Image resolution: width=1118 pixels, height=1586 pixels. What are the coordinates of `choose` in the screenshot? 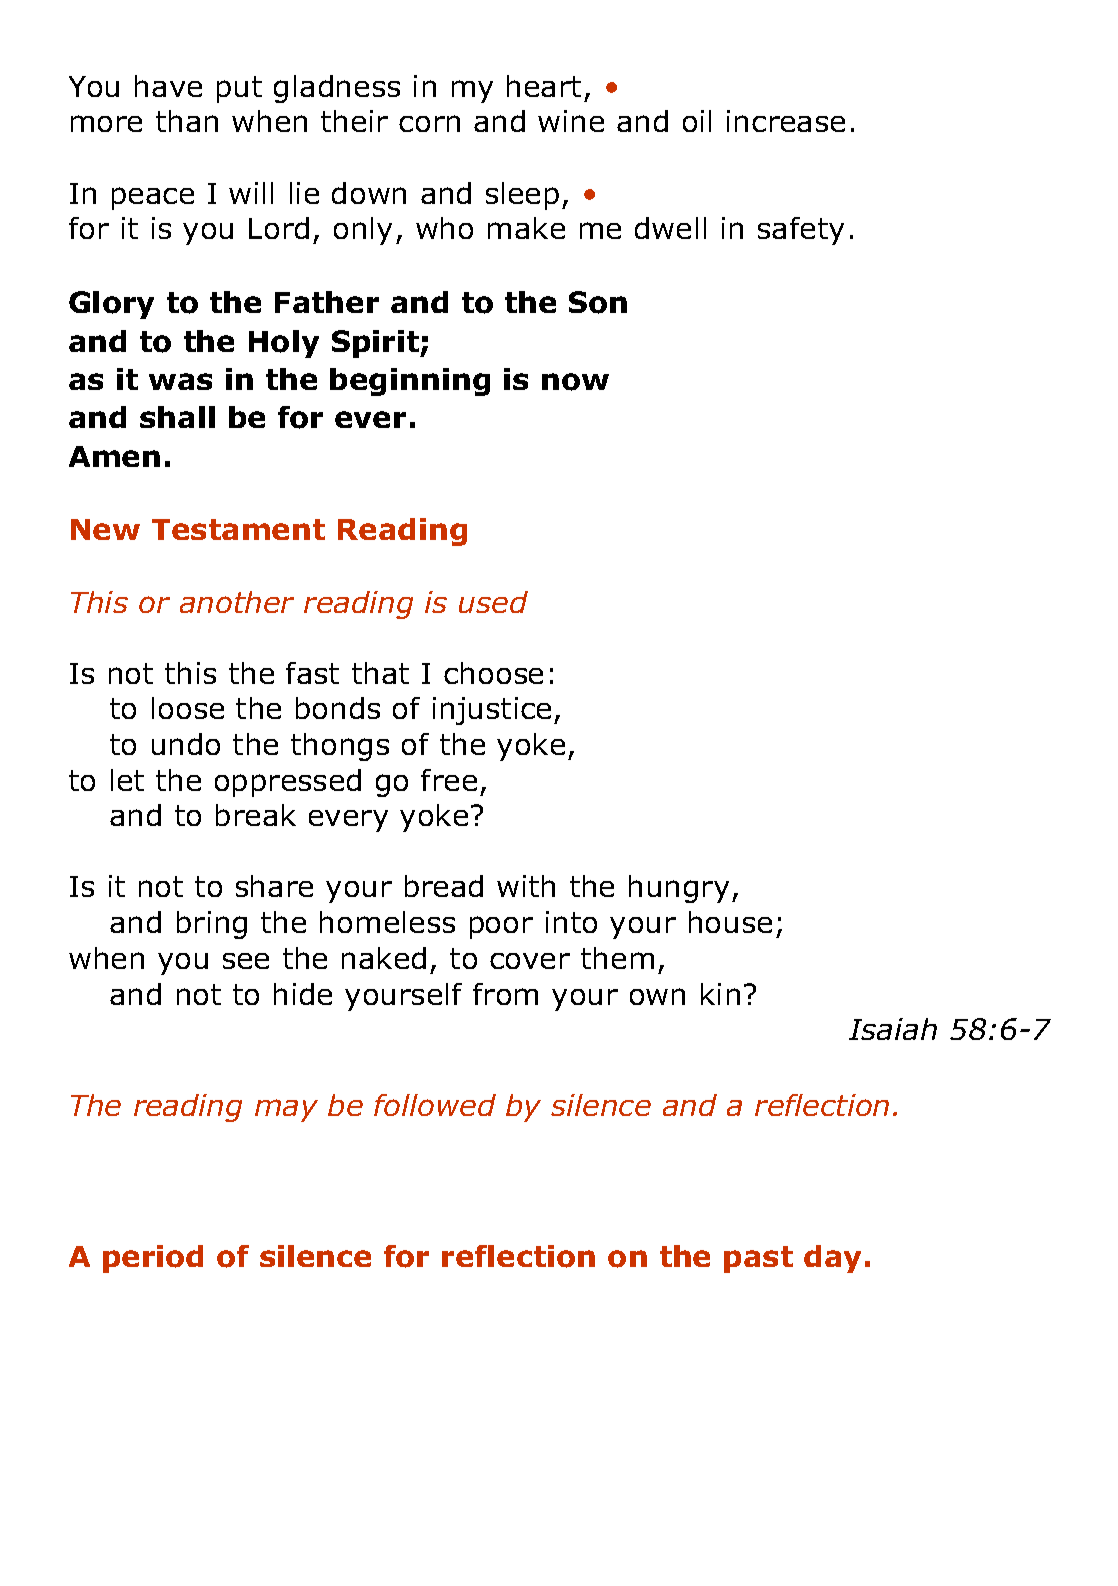 It's located at (493, 673).
